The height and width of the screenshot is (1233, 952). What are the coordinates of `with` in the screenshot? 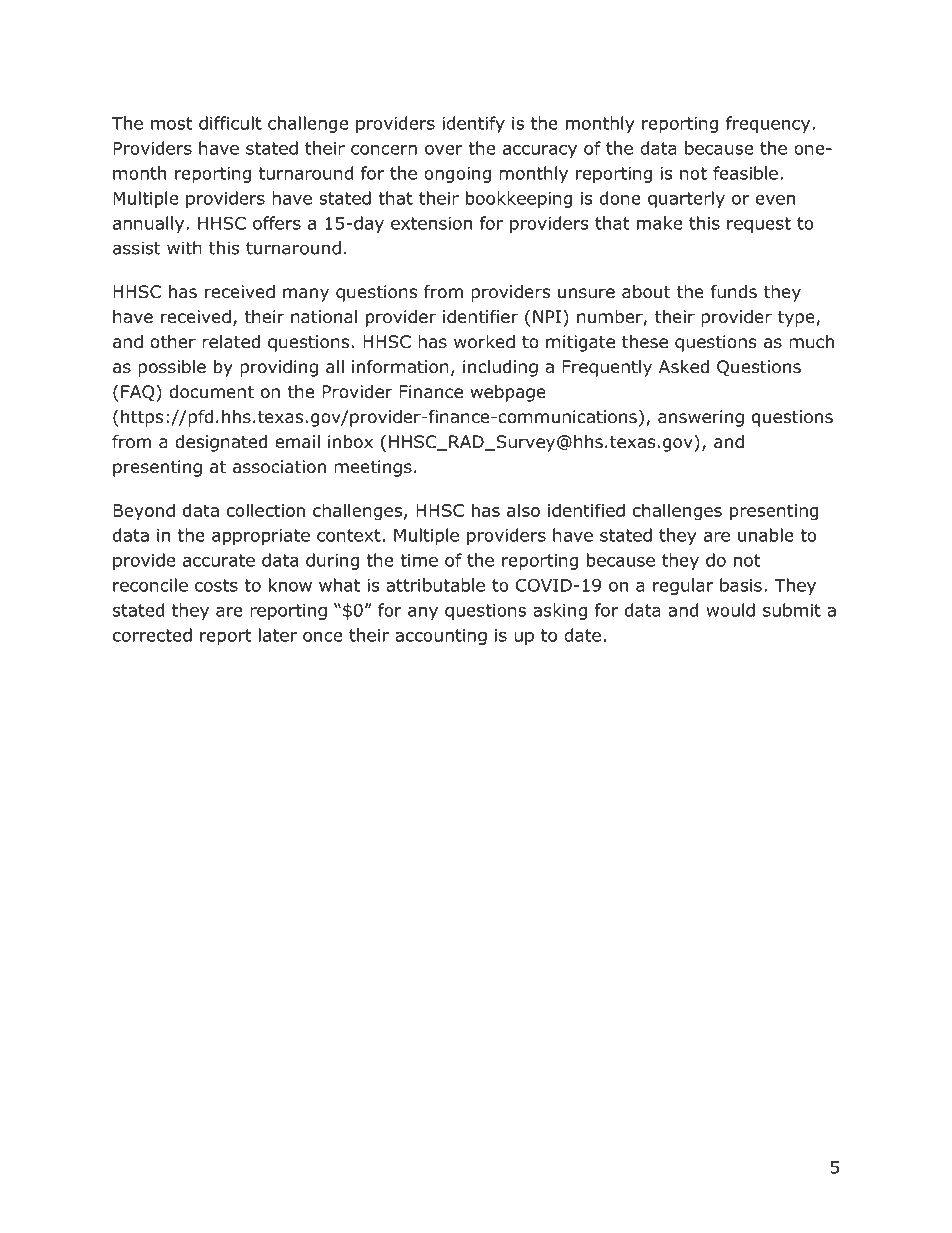 It's located at (184, 248).
